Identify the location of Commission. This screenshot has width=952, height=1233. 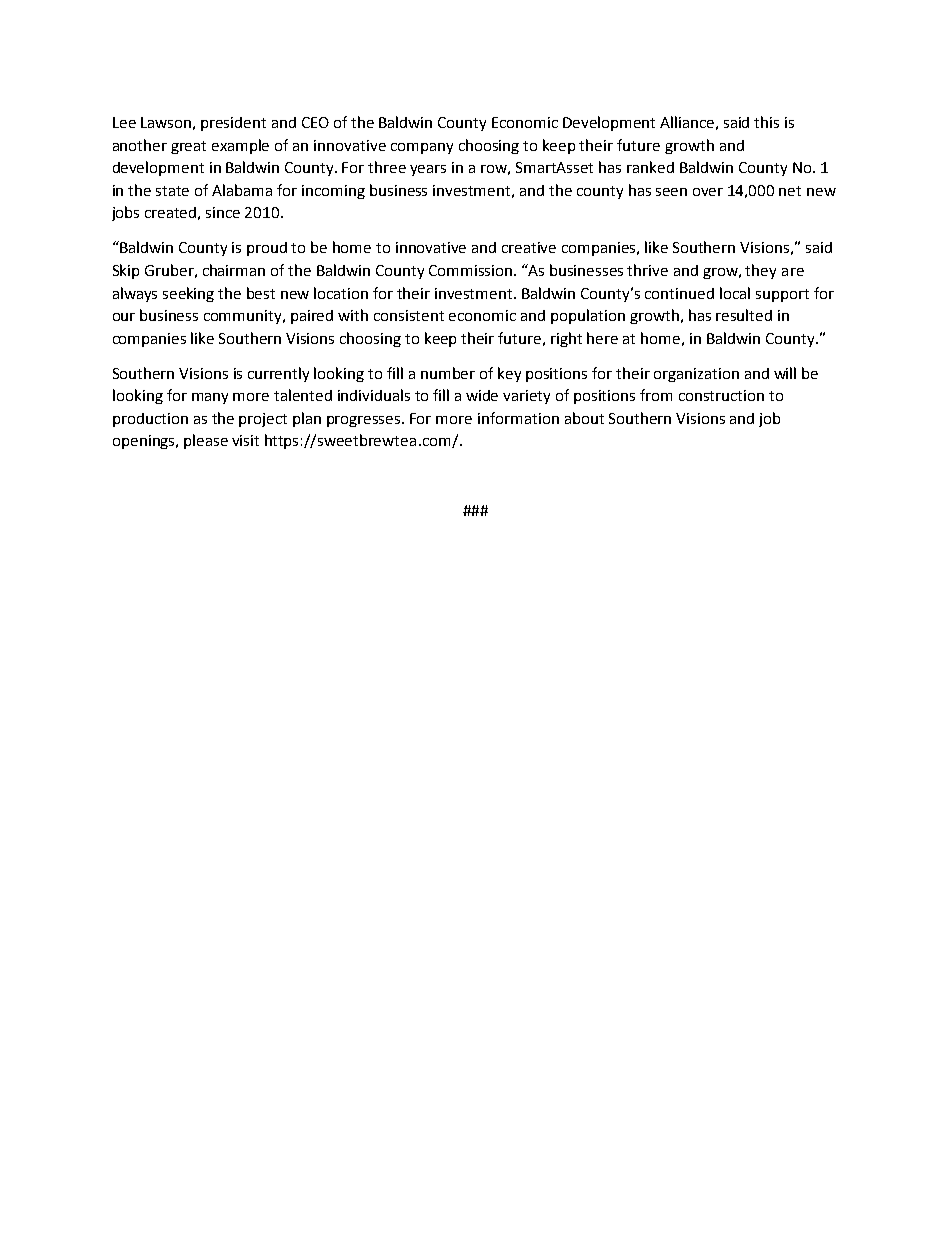
(472, 270).
